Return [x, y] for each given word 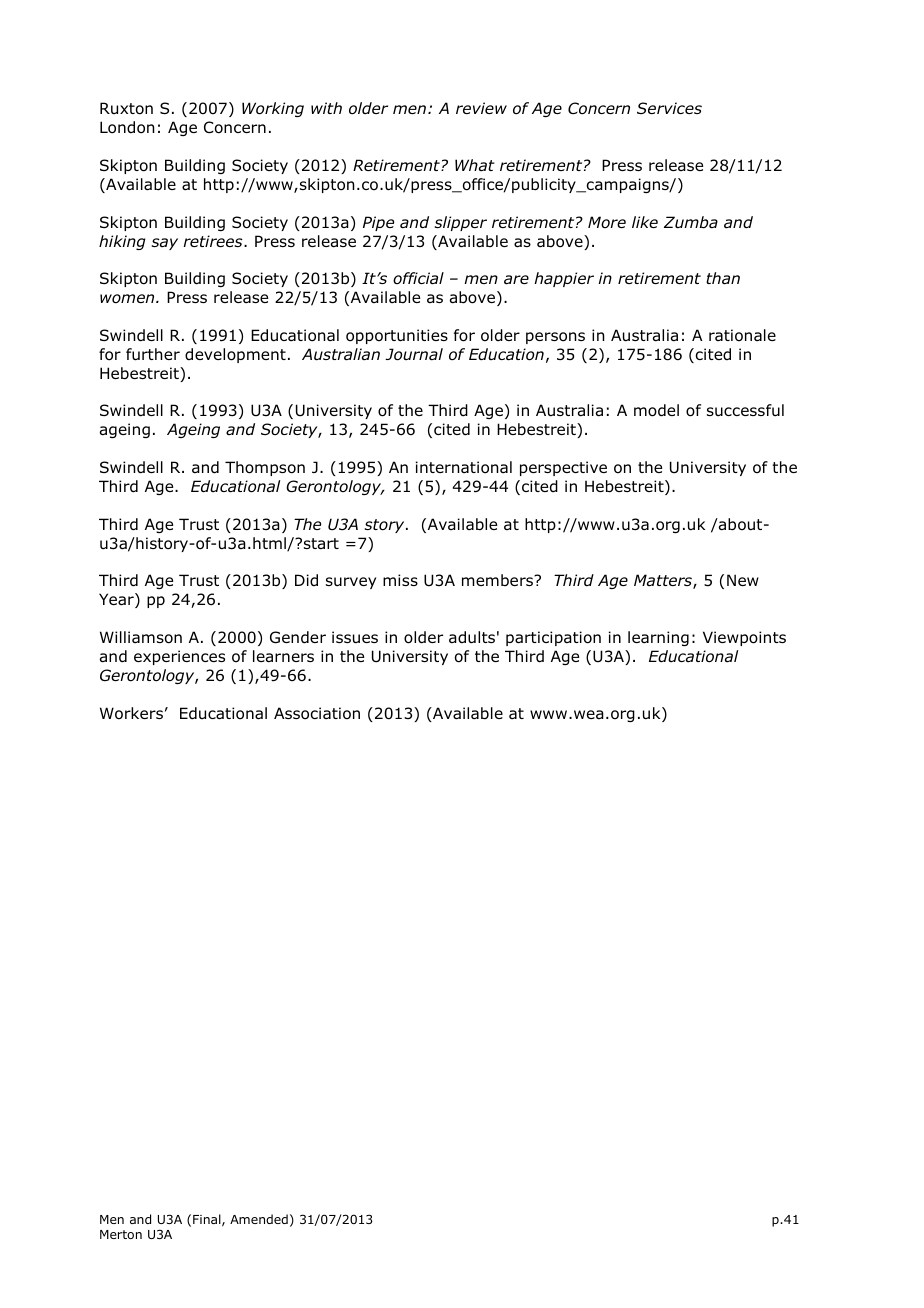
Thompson [265, 468]
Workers [131, 713]
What [475, 165]
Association [317, 713]
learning [658, 638]
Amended [259, 1219]
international [464, 467]
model [656, 410]
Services [669, 108]
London [127, 127]
